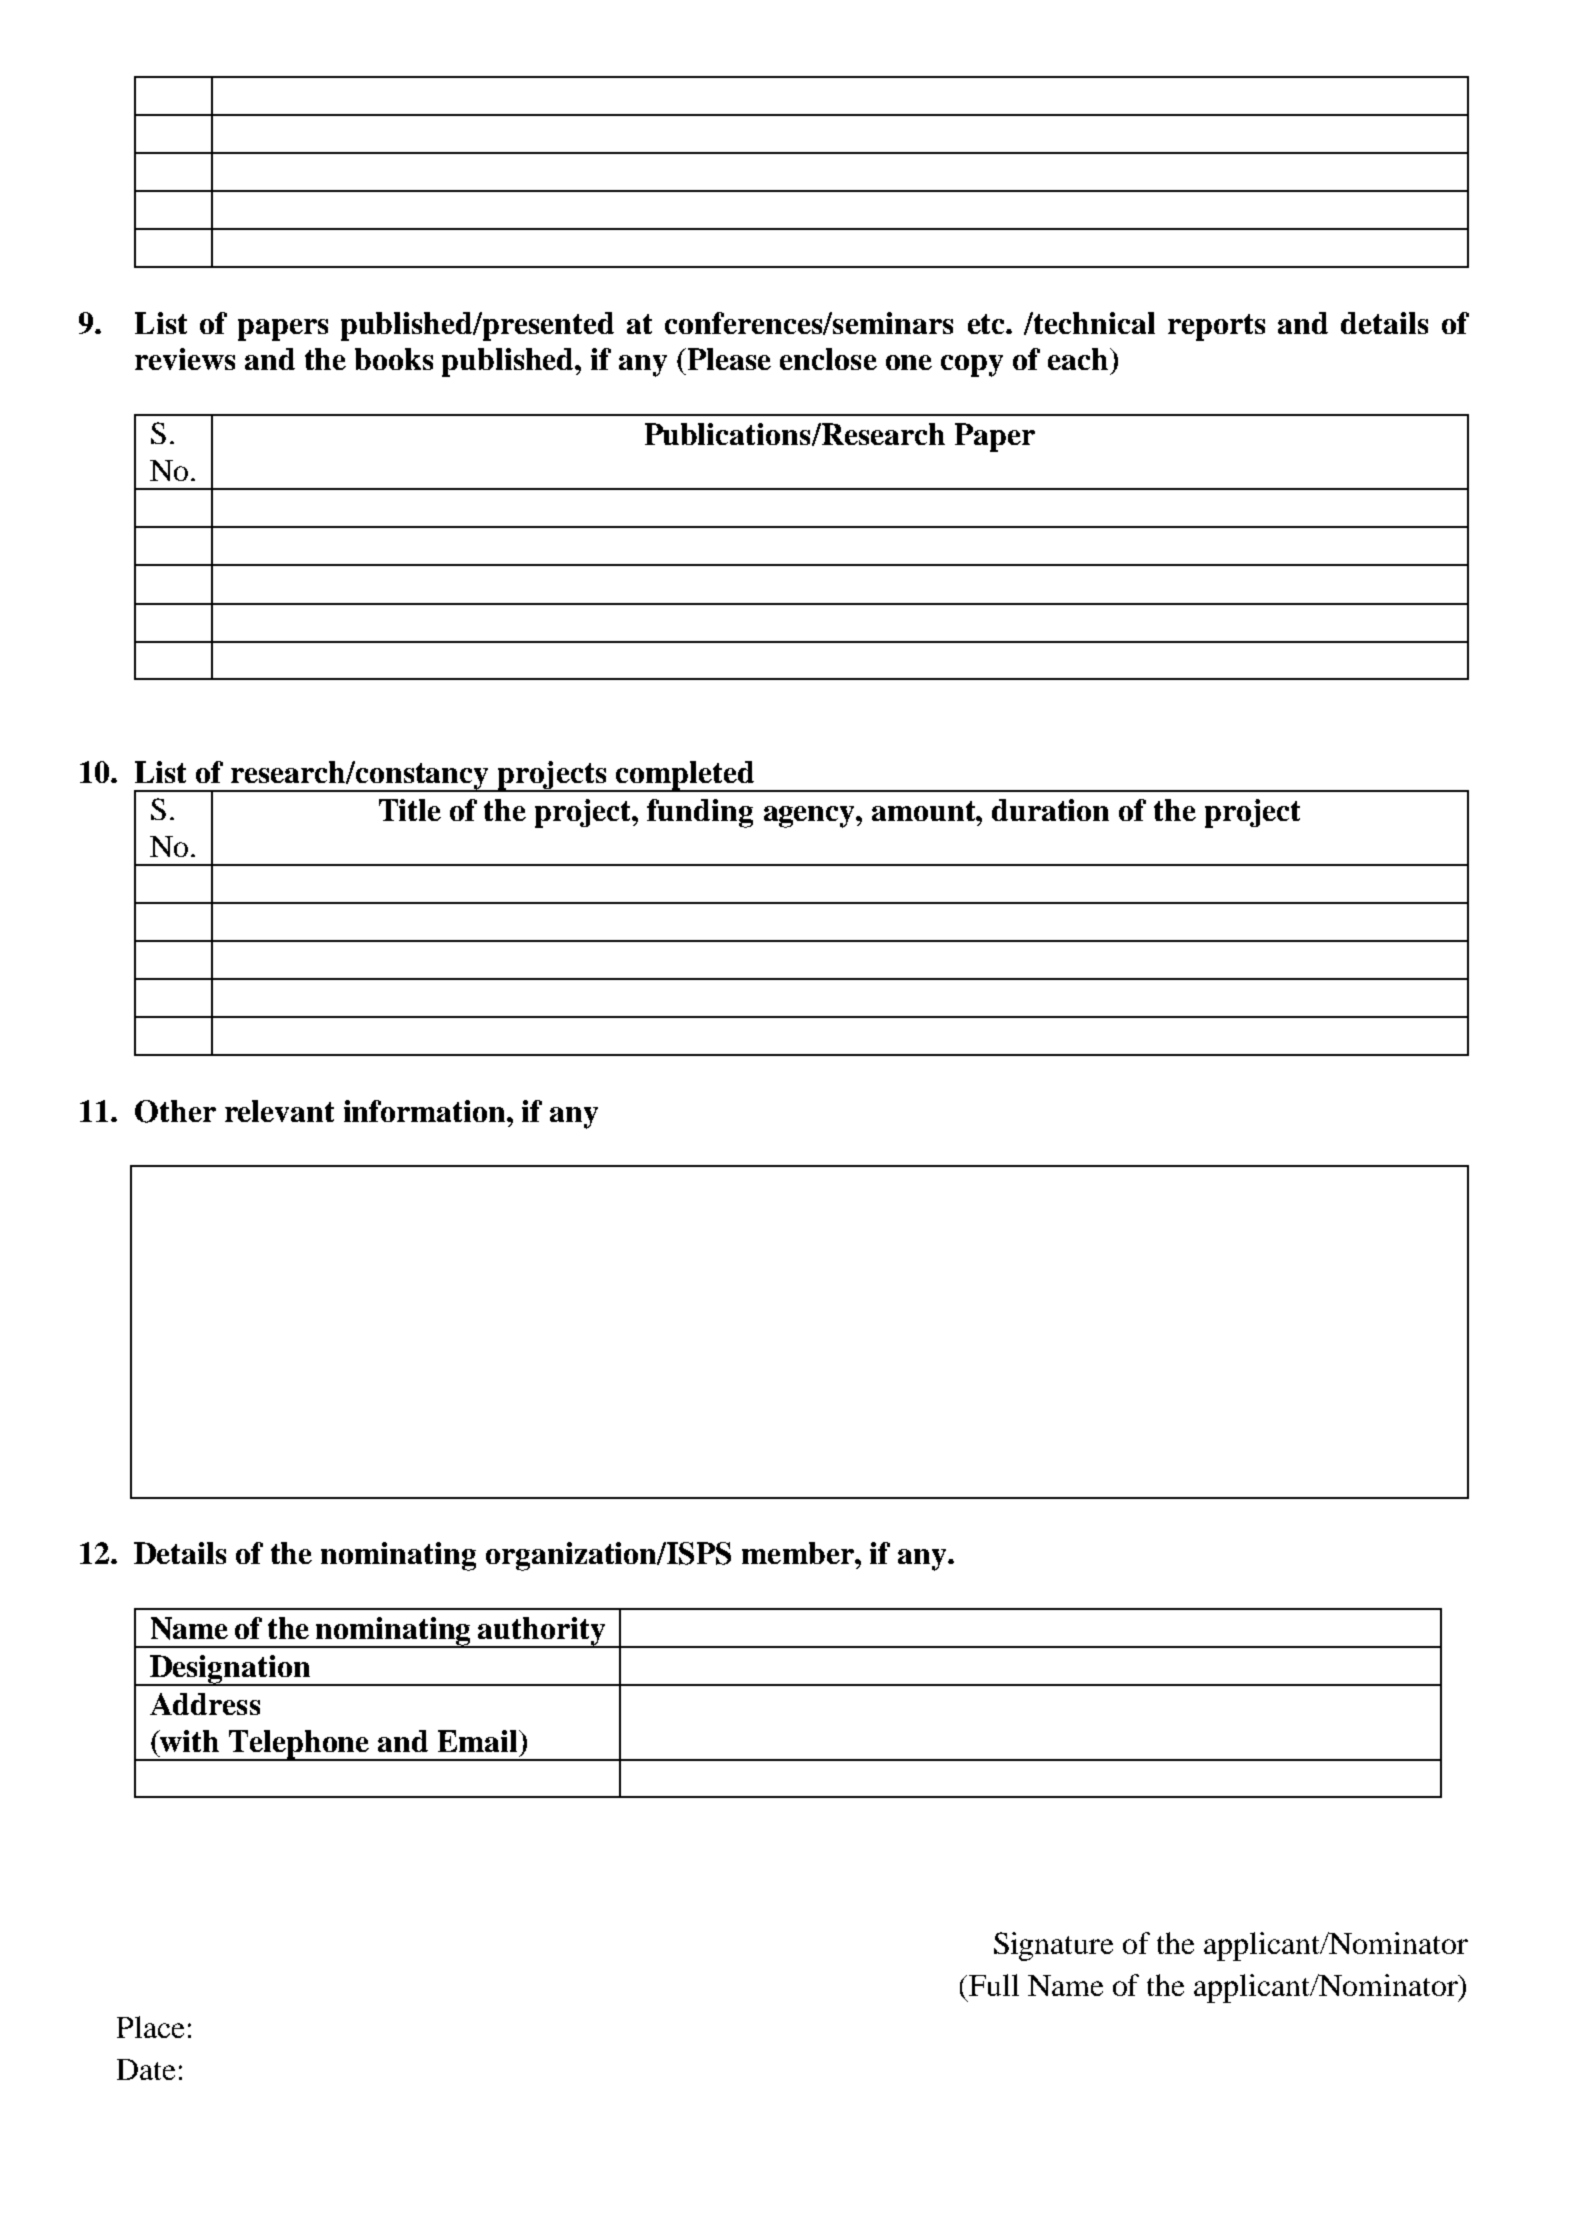 The width and height of the page is (1581, 2235). What do you see at coordinates (279, 1111) in the page?
I see `relevant` at bounding box center [279, 1111].
